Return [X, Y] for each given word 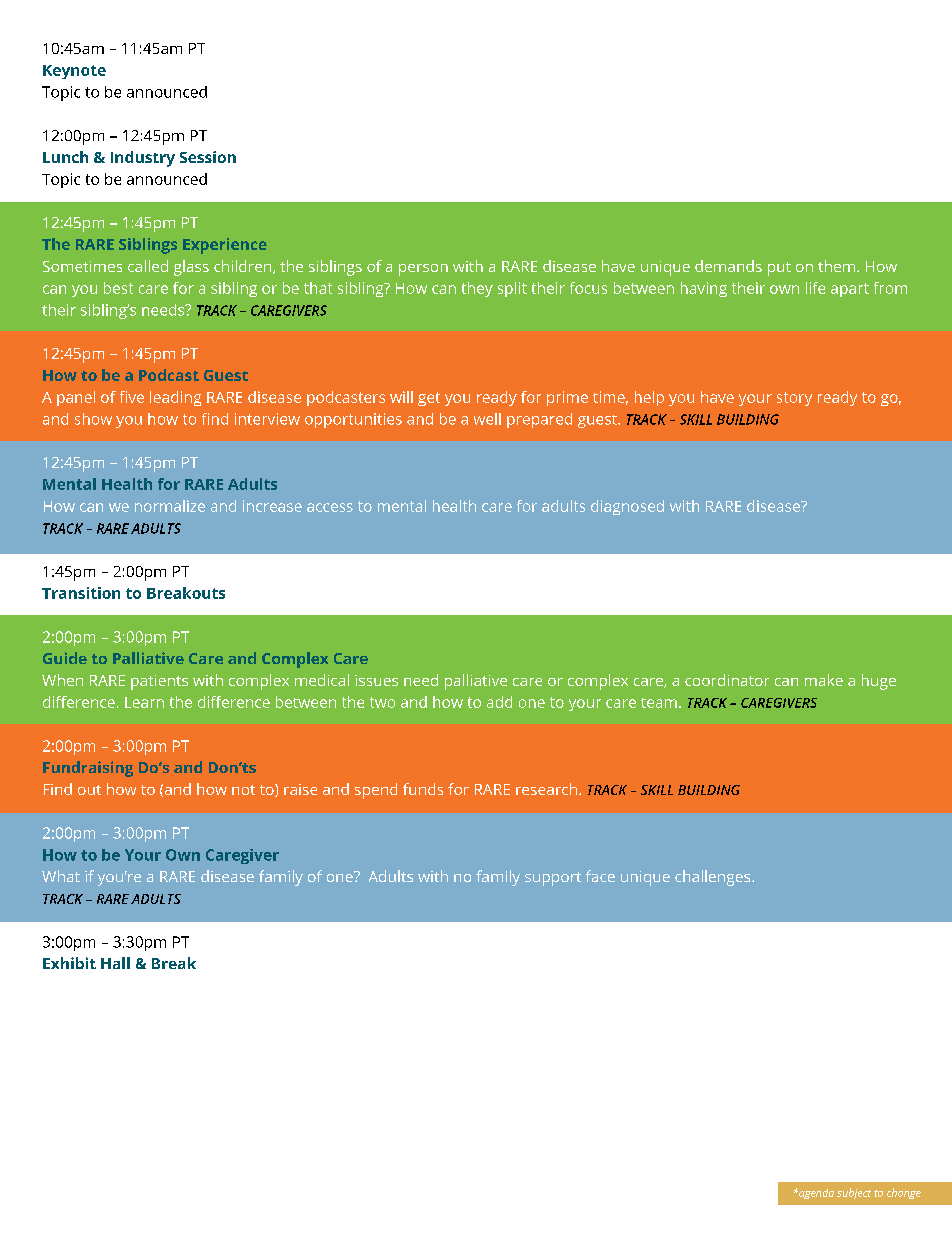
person [423, 270]
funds [423, 789]
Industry [143, 159]
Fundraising [88, 769]
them [838, 266]
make [824, 680]
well [487, 419]
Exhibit [69, 963]
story [794, 399]
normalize [170, 506]
